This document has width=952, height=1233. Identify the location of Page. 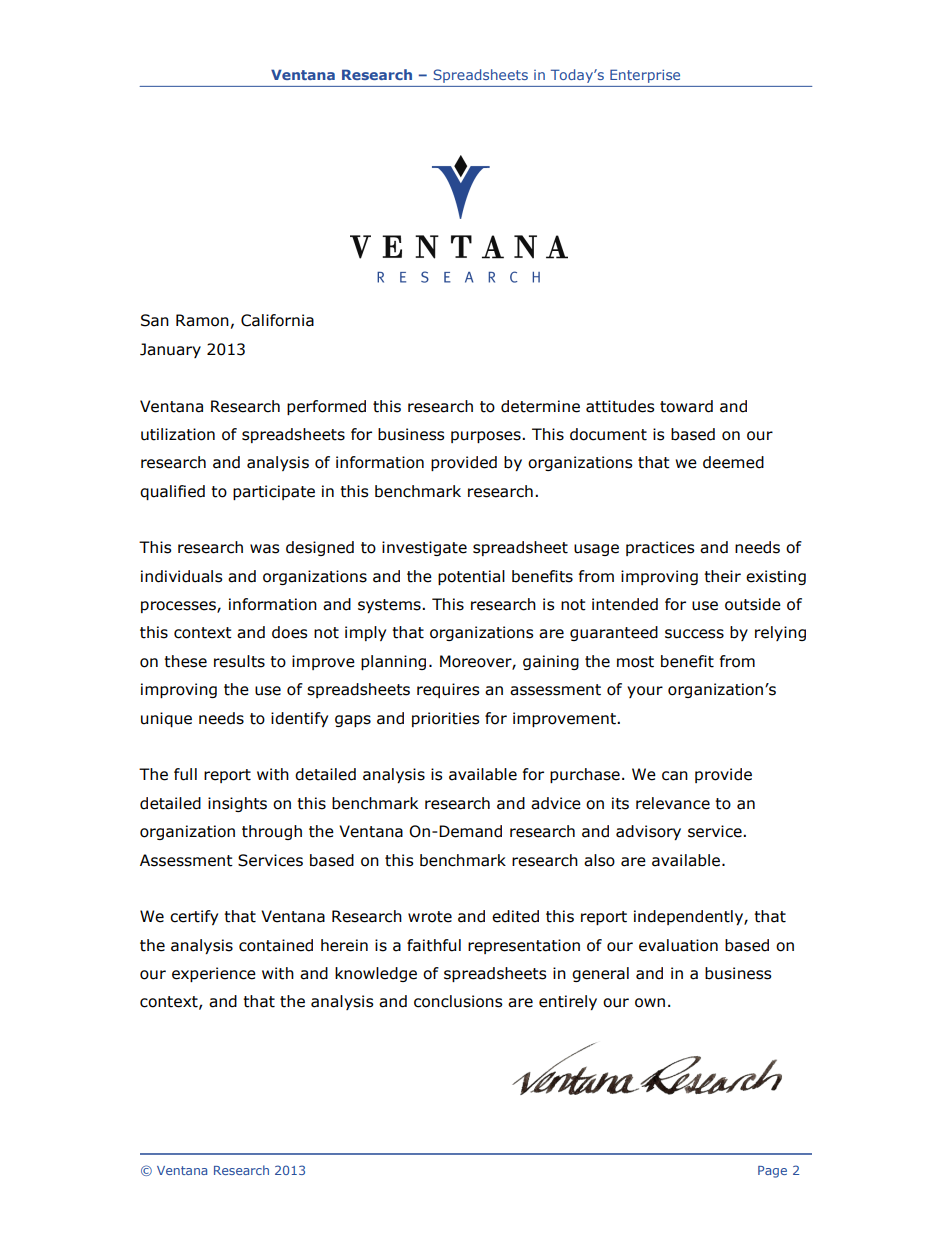
(772, 1172).
